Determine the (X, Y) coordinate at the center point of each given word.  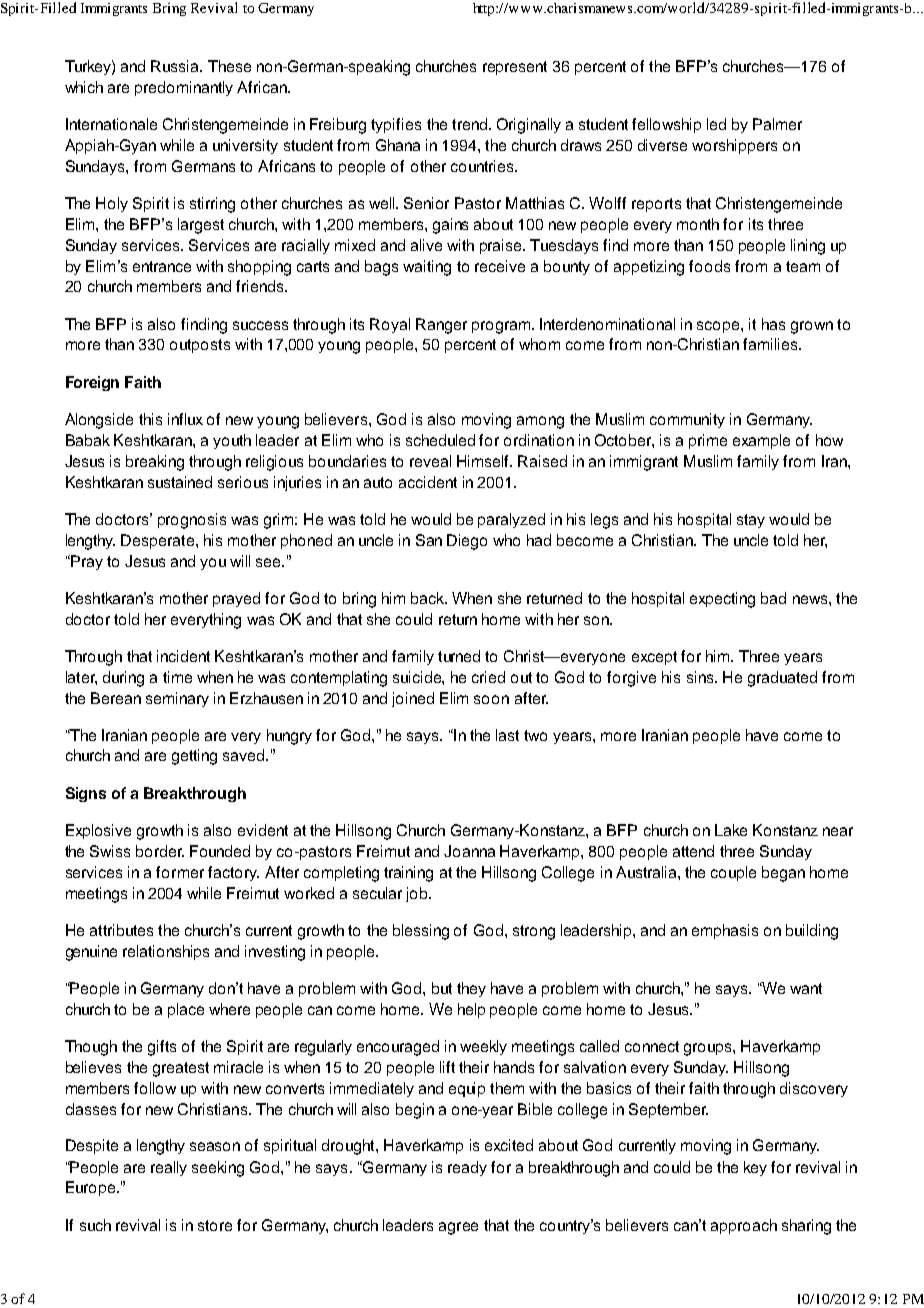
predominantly (184, 88)
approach (744, 1226)
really (169, 1168)
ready (467, 1168)
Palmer (777, 124)
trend (469, 124)
